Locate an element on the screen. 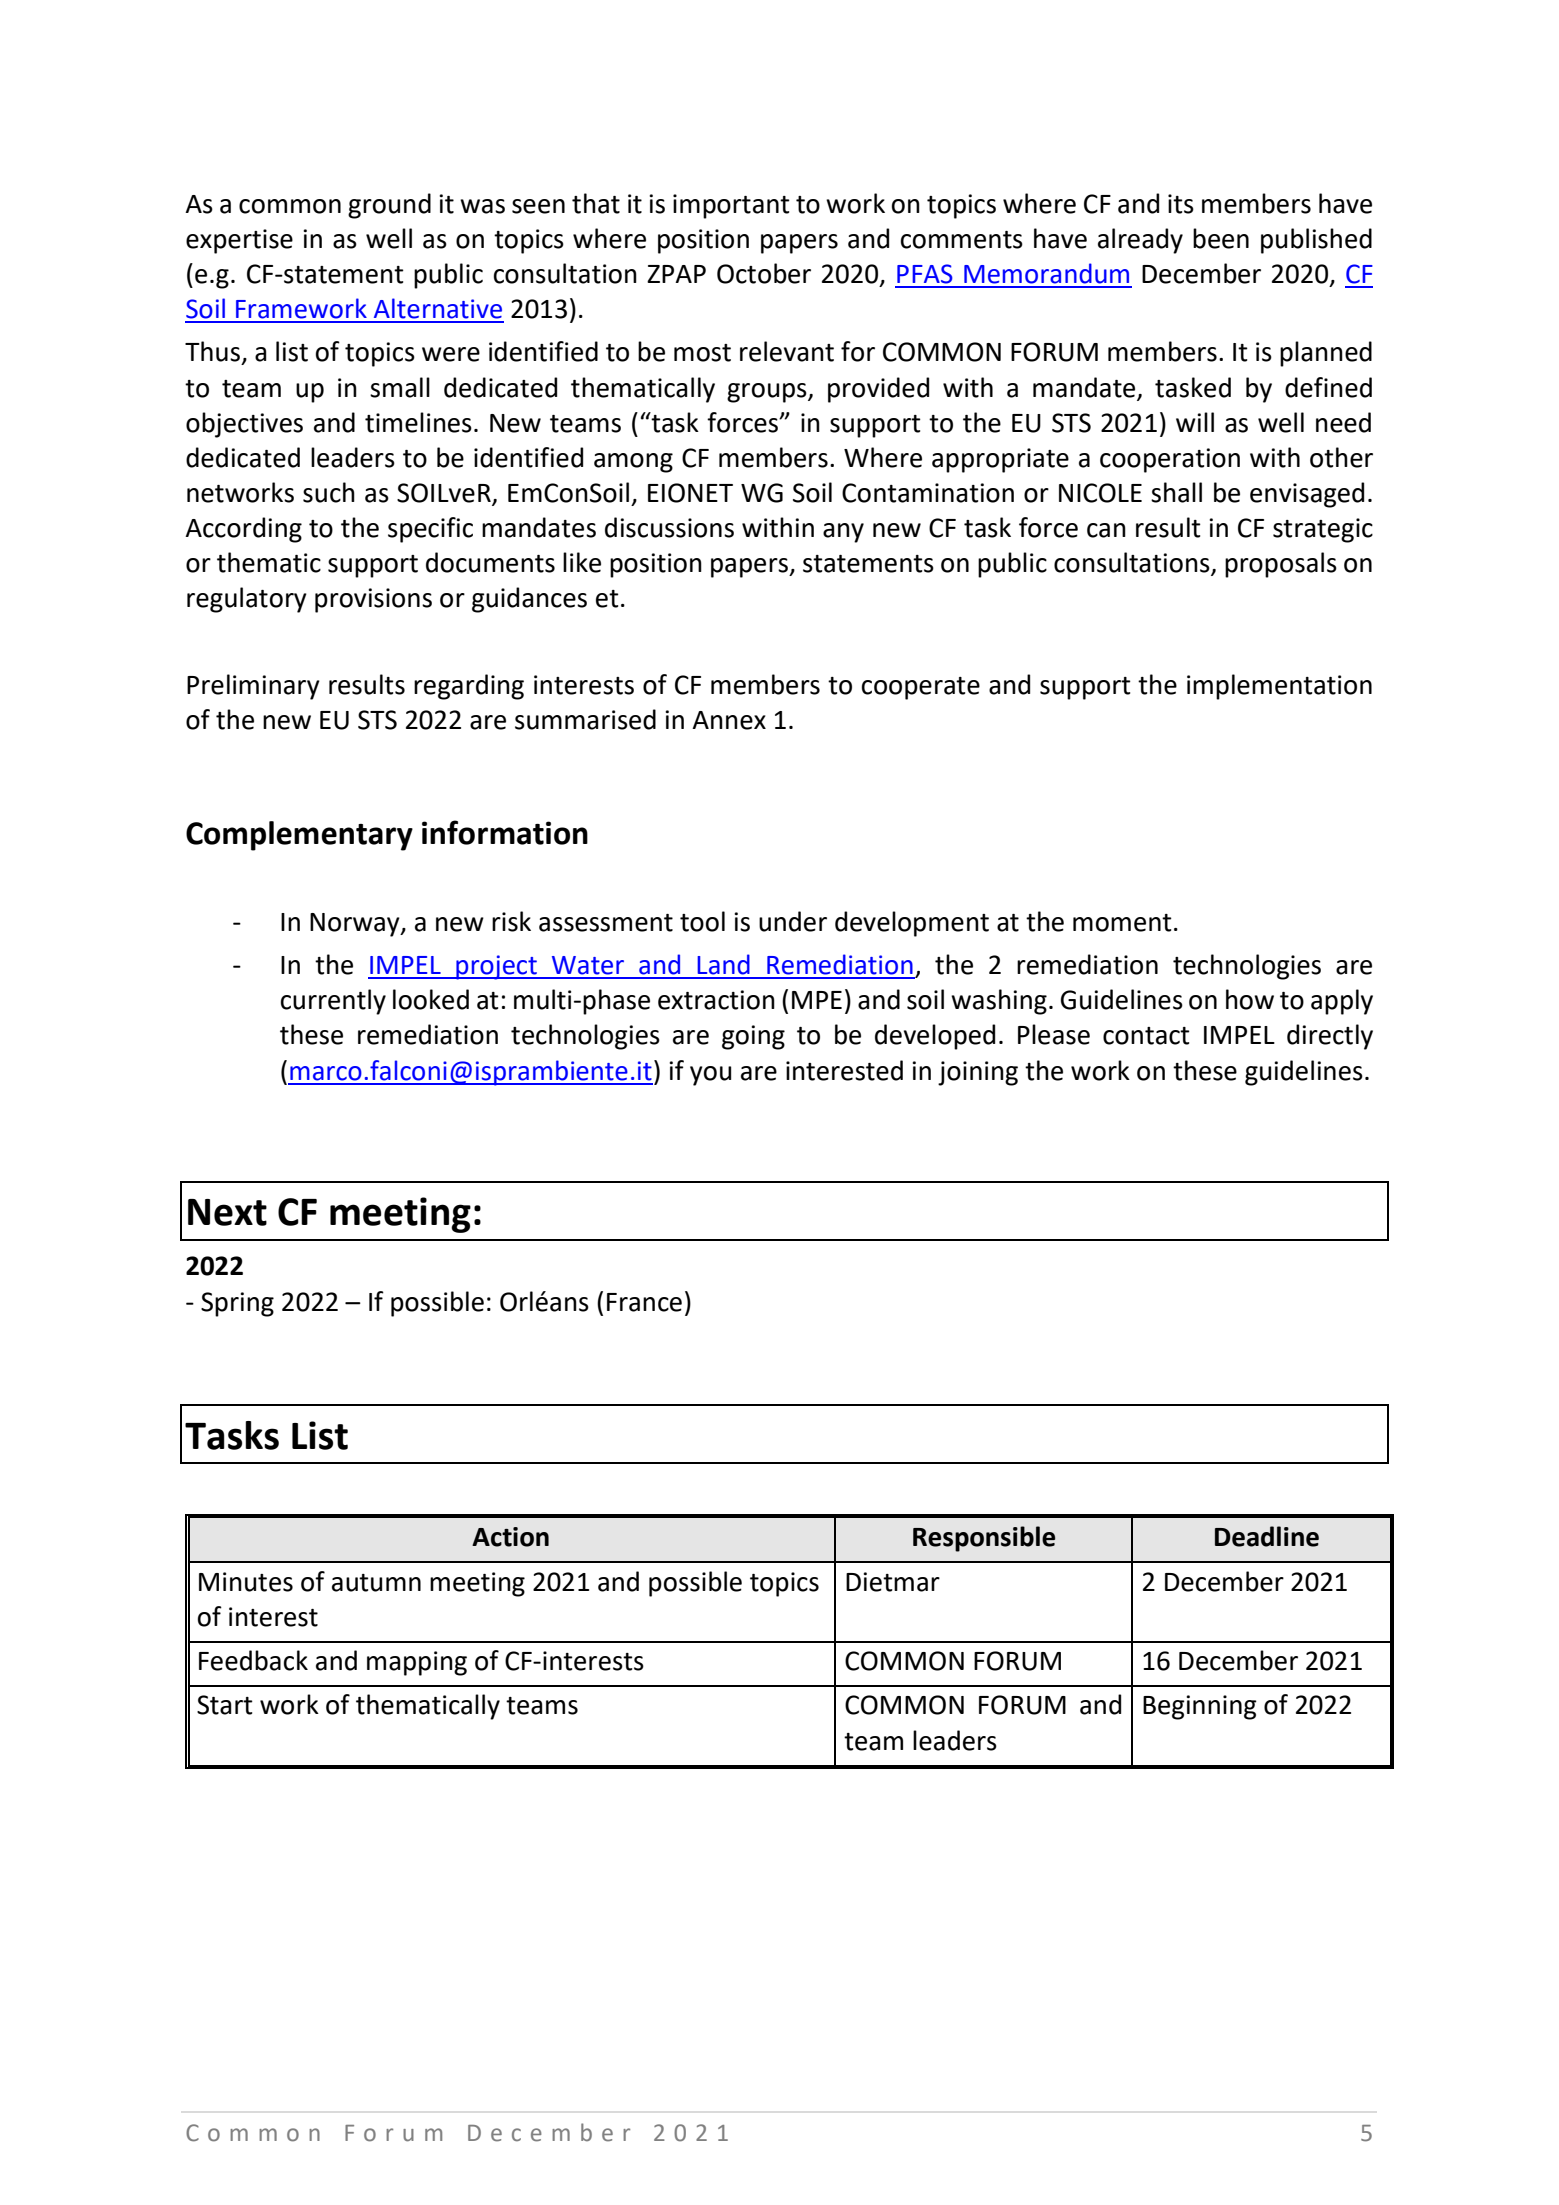  mapping is located at coordinates (417, 1663).
